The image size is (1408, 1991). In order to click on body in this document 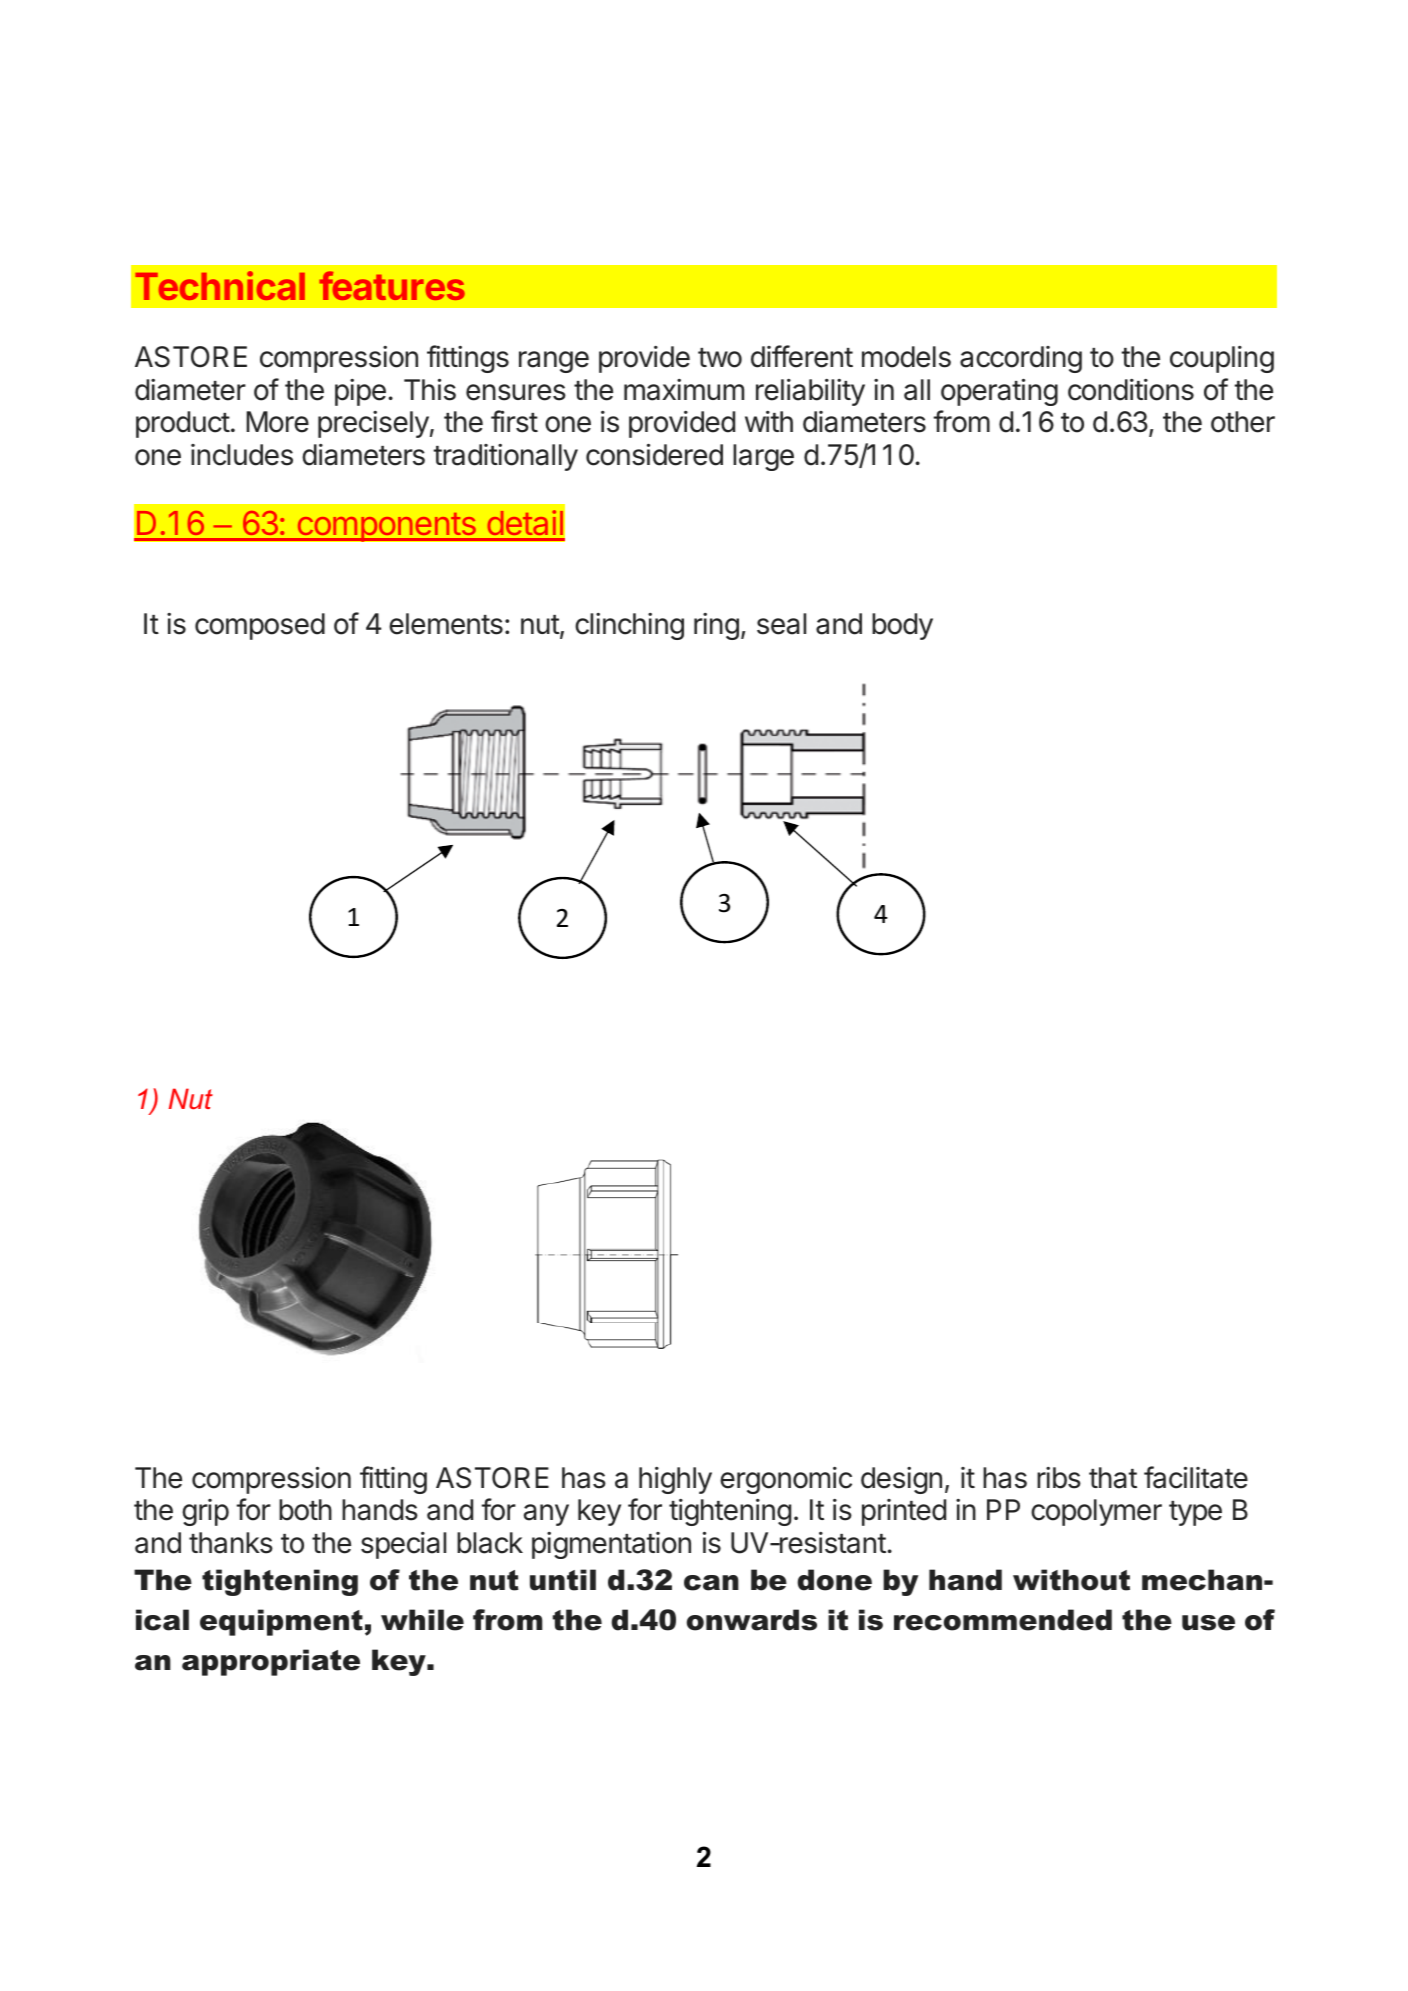, I will do `click(902, 626)`.
